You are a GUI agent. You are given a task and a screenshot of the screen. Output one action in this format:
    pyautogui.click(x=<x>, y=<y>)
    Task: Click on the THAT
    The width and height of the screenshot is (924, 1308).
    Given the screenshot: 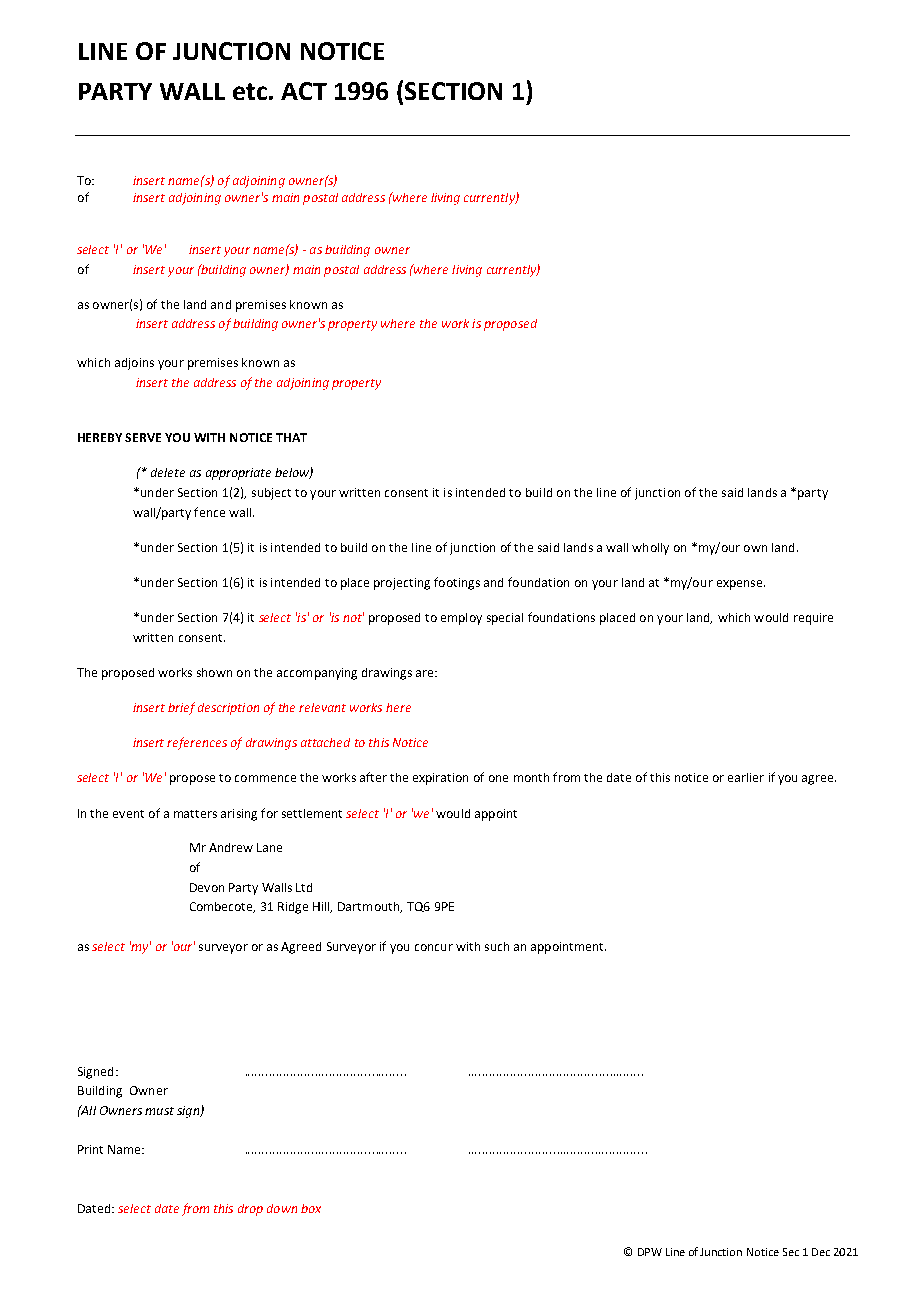 What is the action you would take?
    pyautogui.click(x=291, y=437)
